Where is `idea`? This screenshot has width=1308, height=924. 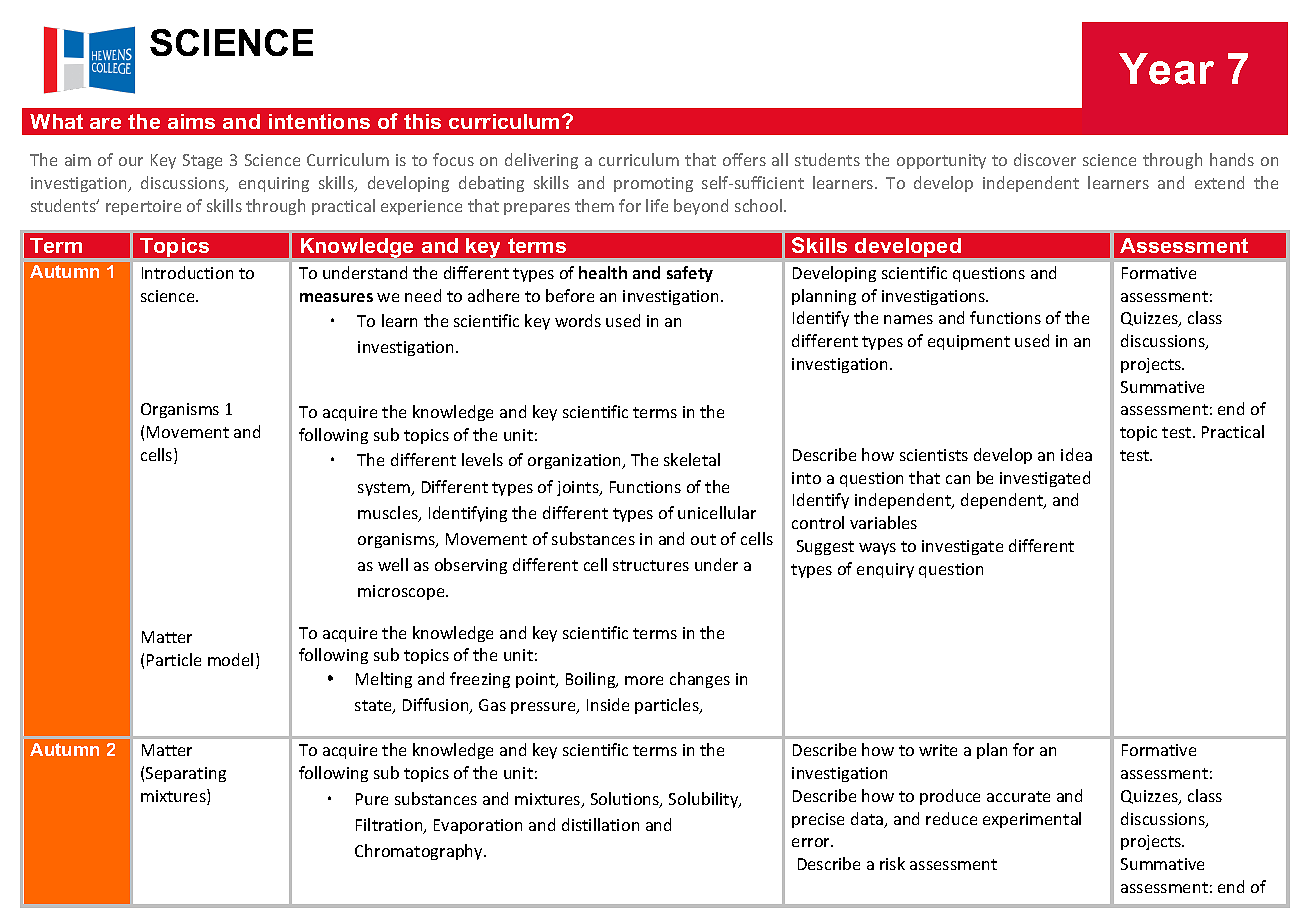 idea is located at coordinates (1076, 454).
